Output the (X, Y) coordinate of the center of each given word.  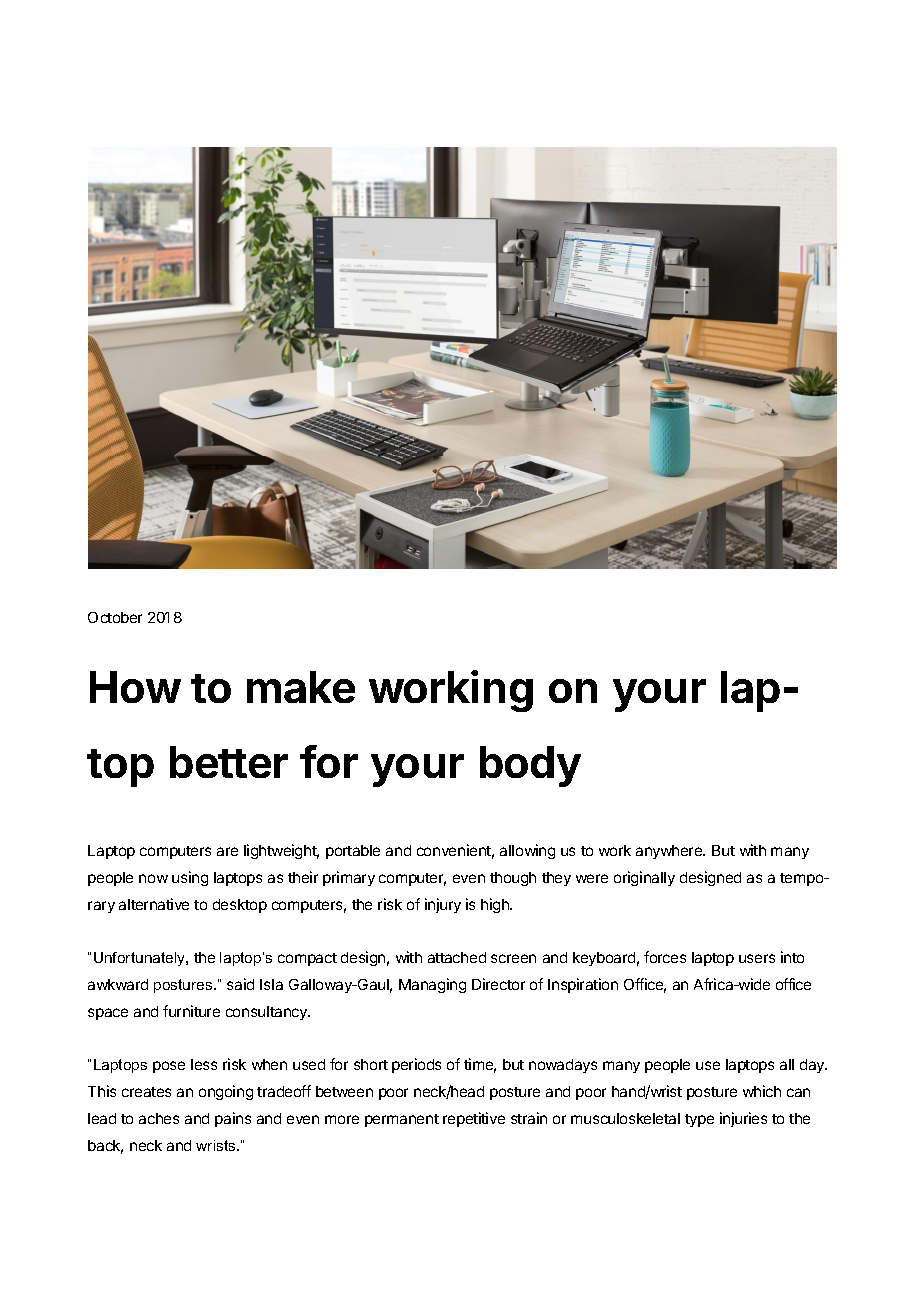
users (757, 958)
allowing (527, 851)
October (115, 617)
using (190, 878)
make (301, 687)
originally (644, 878)
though (513, 879)
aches (159, 1118)
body (530, 766)
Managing (432, 985)
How (135, 687)
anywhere (670, 852)
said (240, 984)
